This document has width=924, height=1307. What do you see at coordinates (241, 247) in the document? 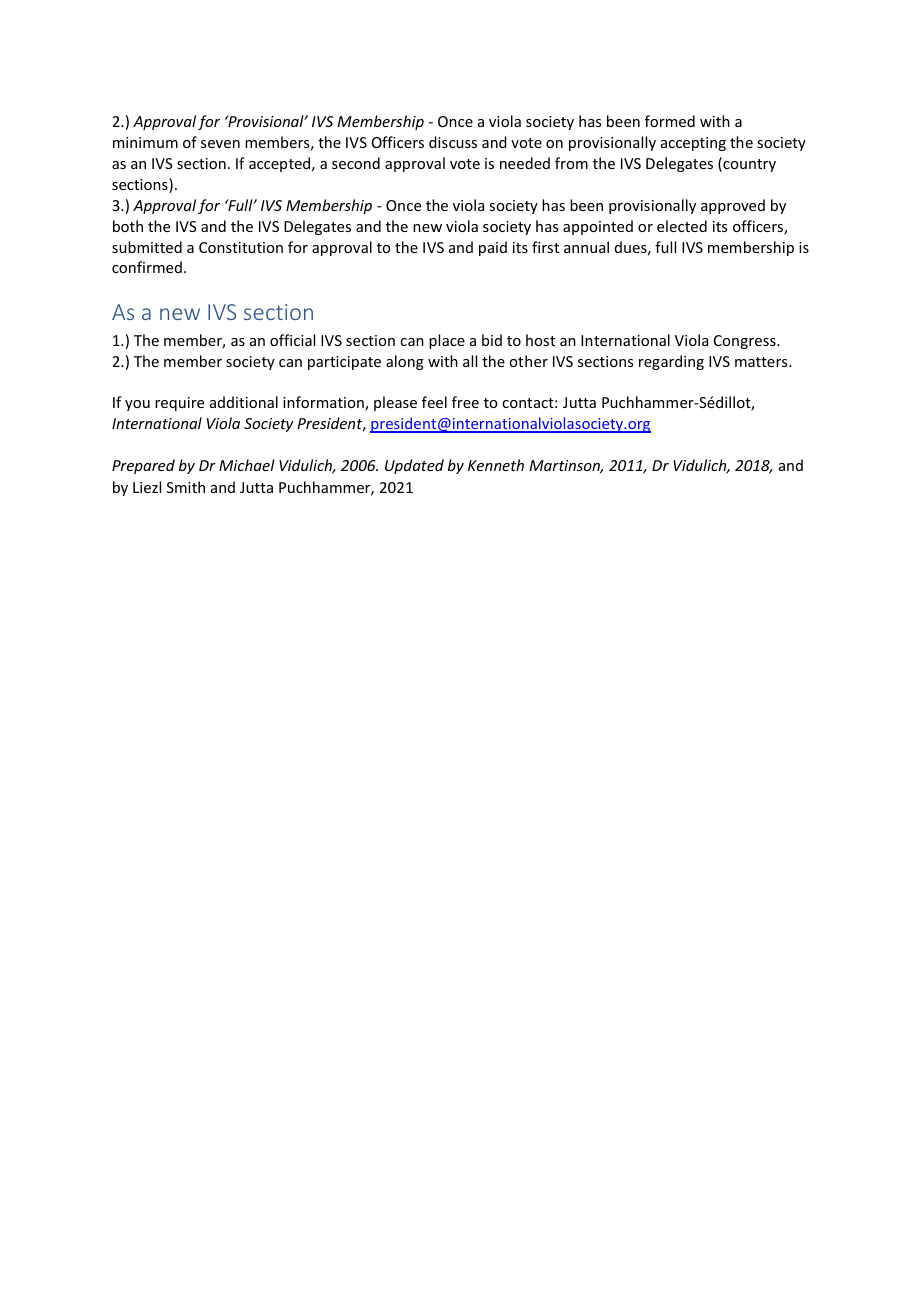
I see `Constitution` at bounding box center [241, 247].
